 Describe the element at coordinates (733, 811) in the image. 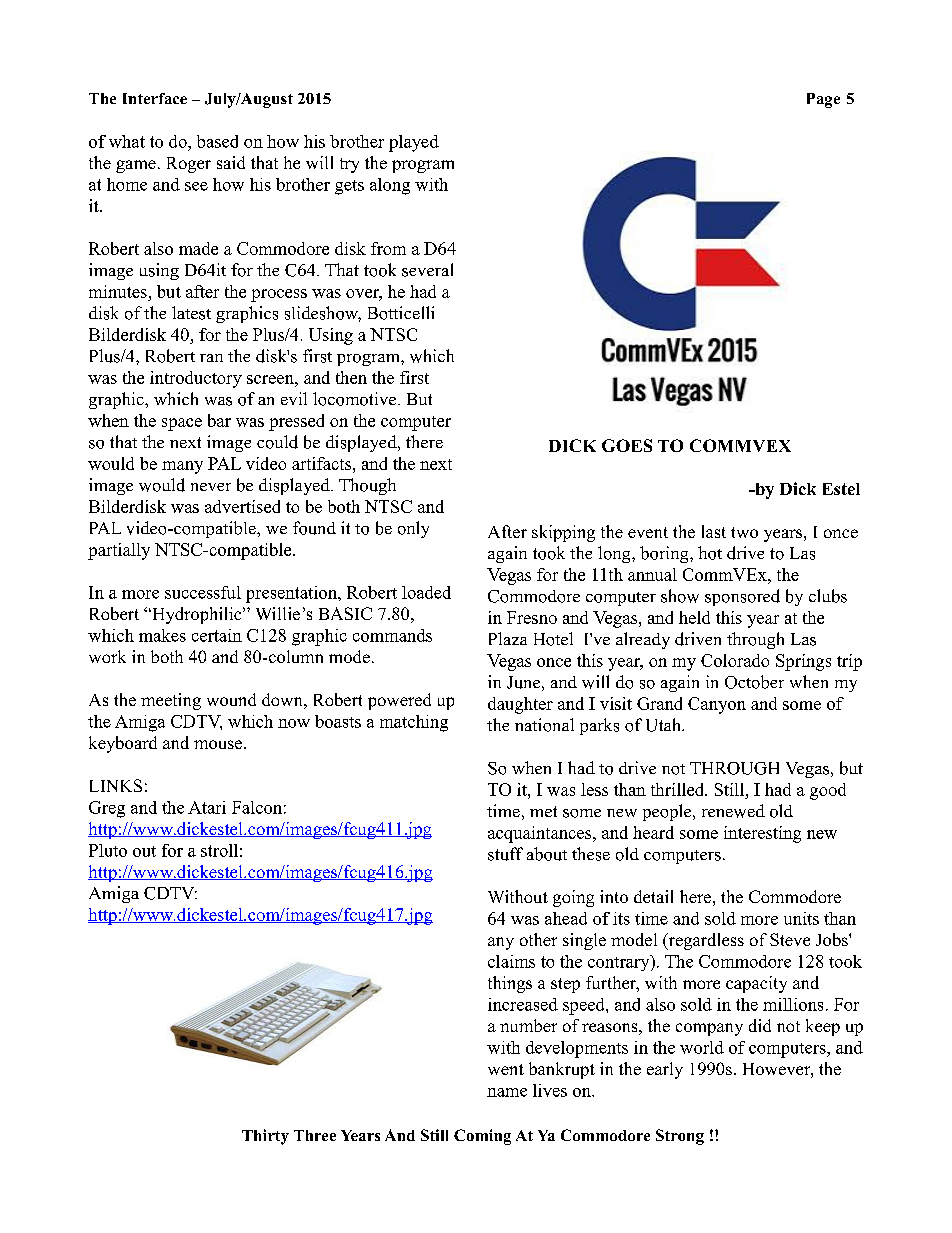

I see `renewed` at that location.
